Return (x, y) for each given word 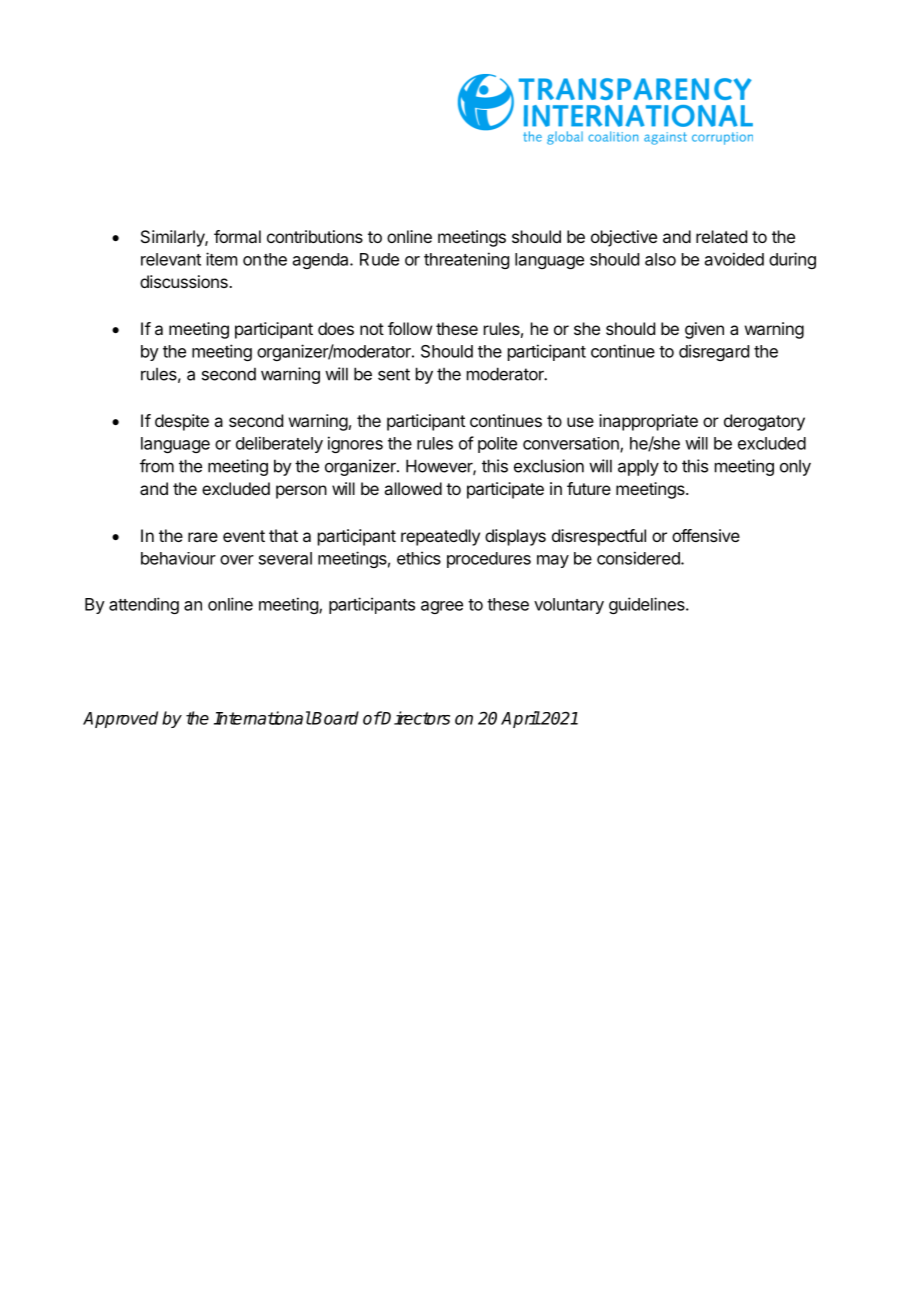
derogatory (764, 422)
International (262, 718)
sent (394, 374)
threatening (466, 260)
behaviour (178, 558)
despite (182, 422)
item (221, 259)
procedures (489, 560)
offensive (706, 535)
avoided (734, 259)
